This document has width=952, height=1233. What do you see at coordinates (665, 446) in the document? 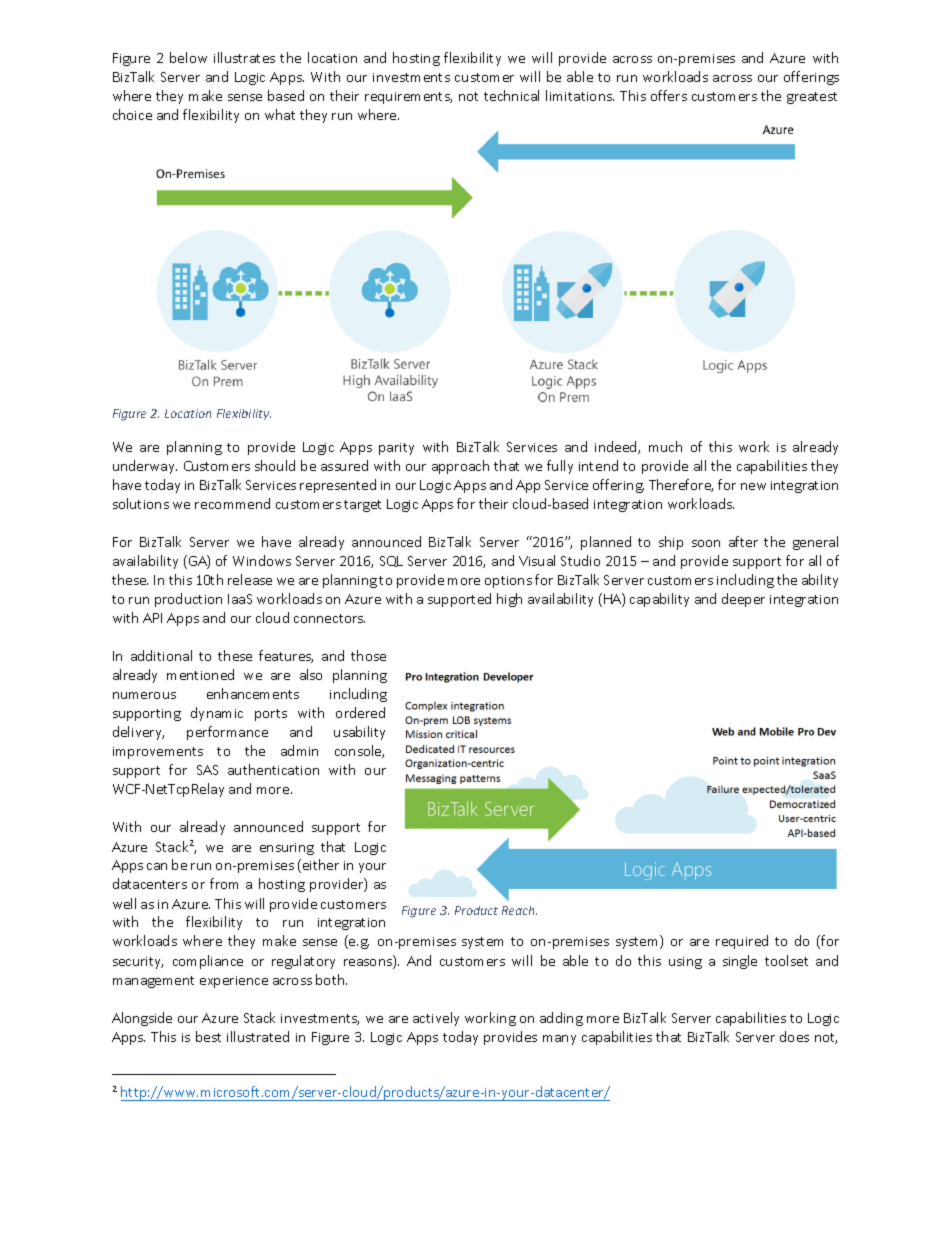
I see `much` at bounding box center [665, 446].
